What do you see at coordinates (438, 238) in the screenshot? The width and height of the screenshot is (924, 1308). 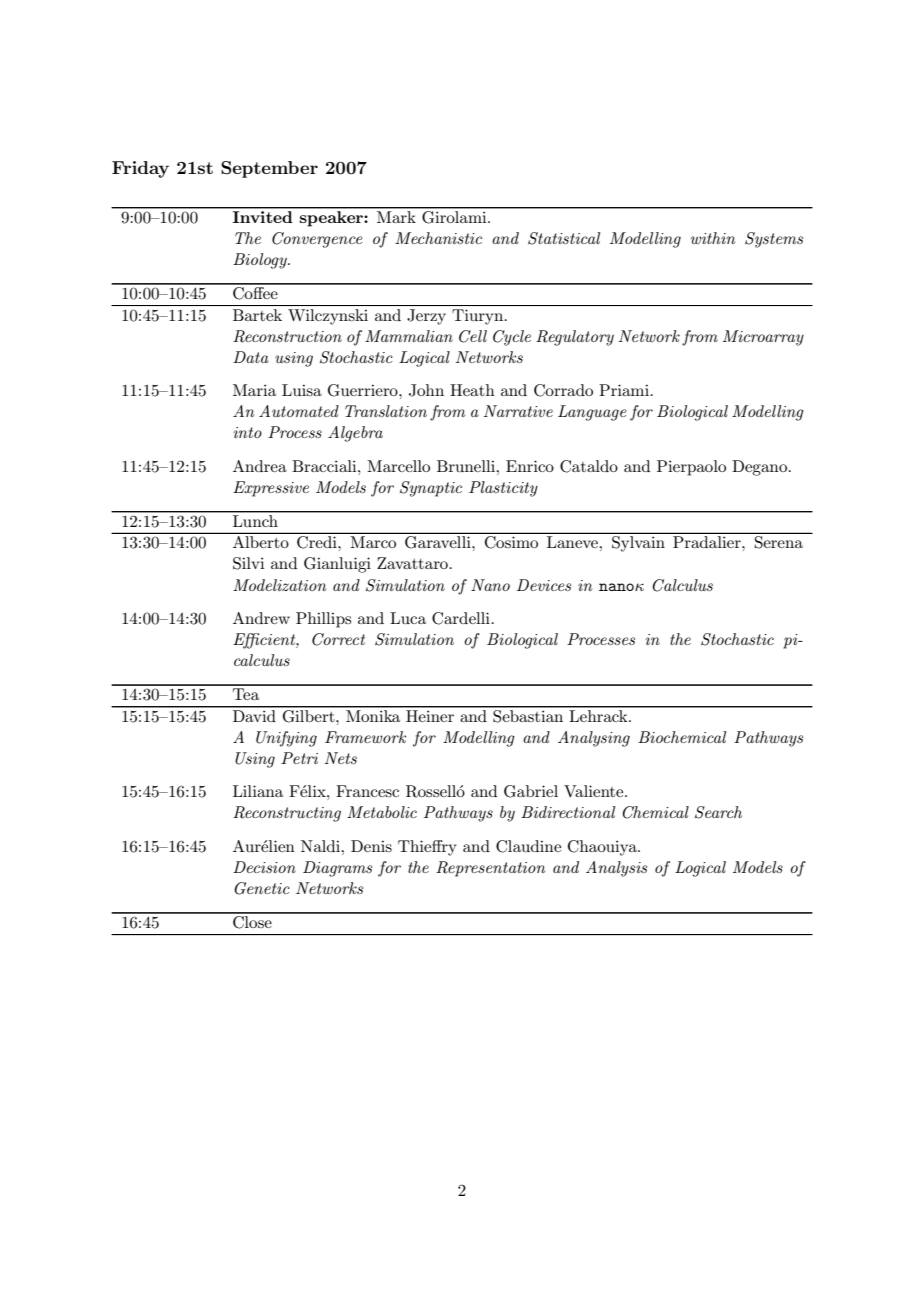 I see `Mechanistic` at bounding box center [438, 238].
